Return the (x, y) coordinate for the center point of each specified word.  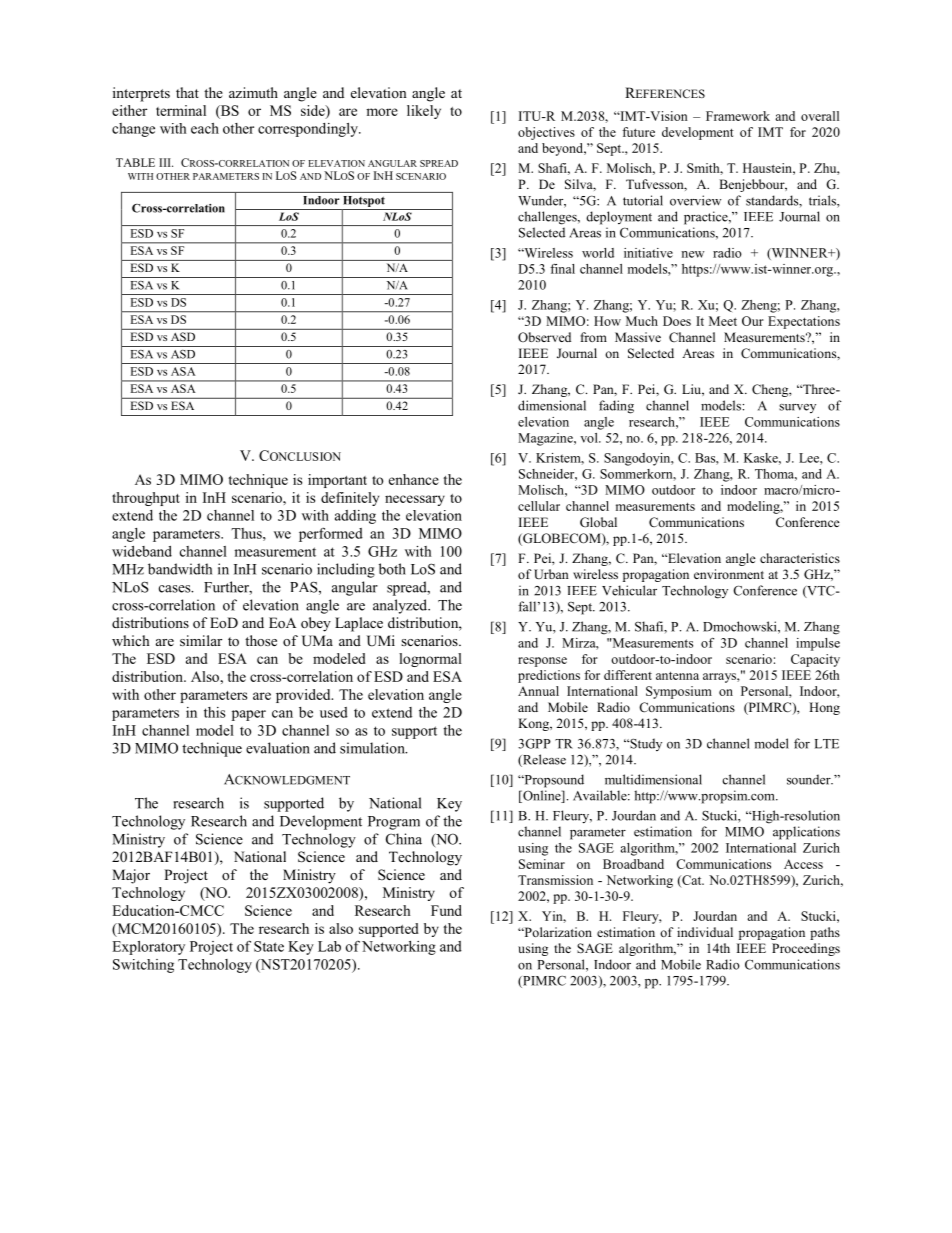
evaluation (278, 748)
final (562, 269)
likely (424, 112)
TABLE (135, 162)
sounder (810, 779)
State (269, 946)
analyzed (401, 606)
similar (201, 640)
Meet (723, 321)
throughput (146, 499)
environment (729, 574)
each (205, 128)
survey (797, 408)
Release (543, 760)
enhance (414, 479)
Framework (738, 116)
